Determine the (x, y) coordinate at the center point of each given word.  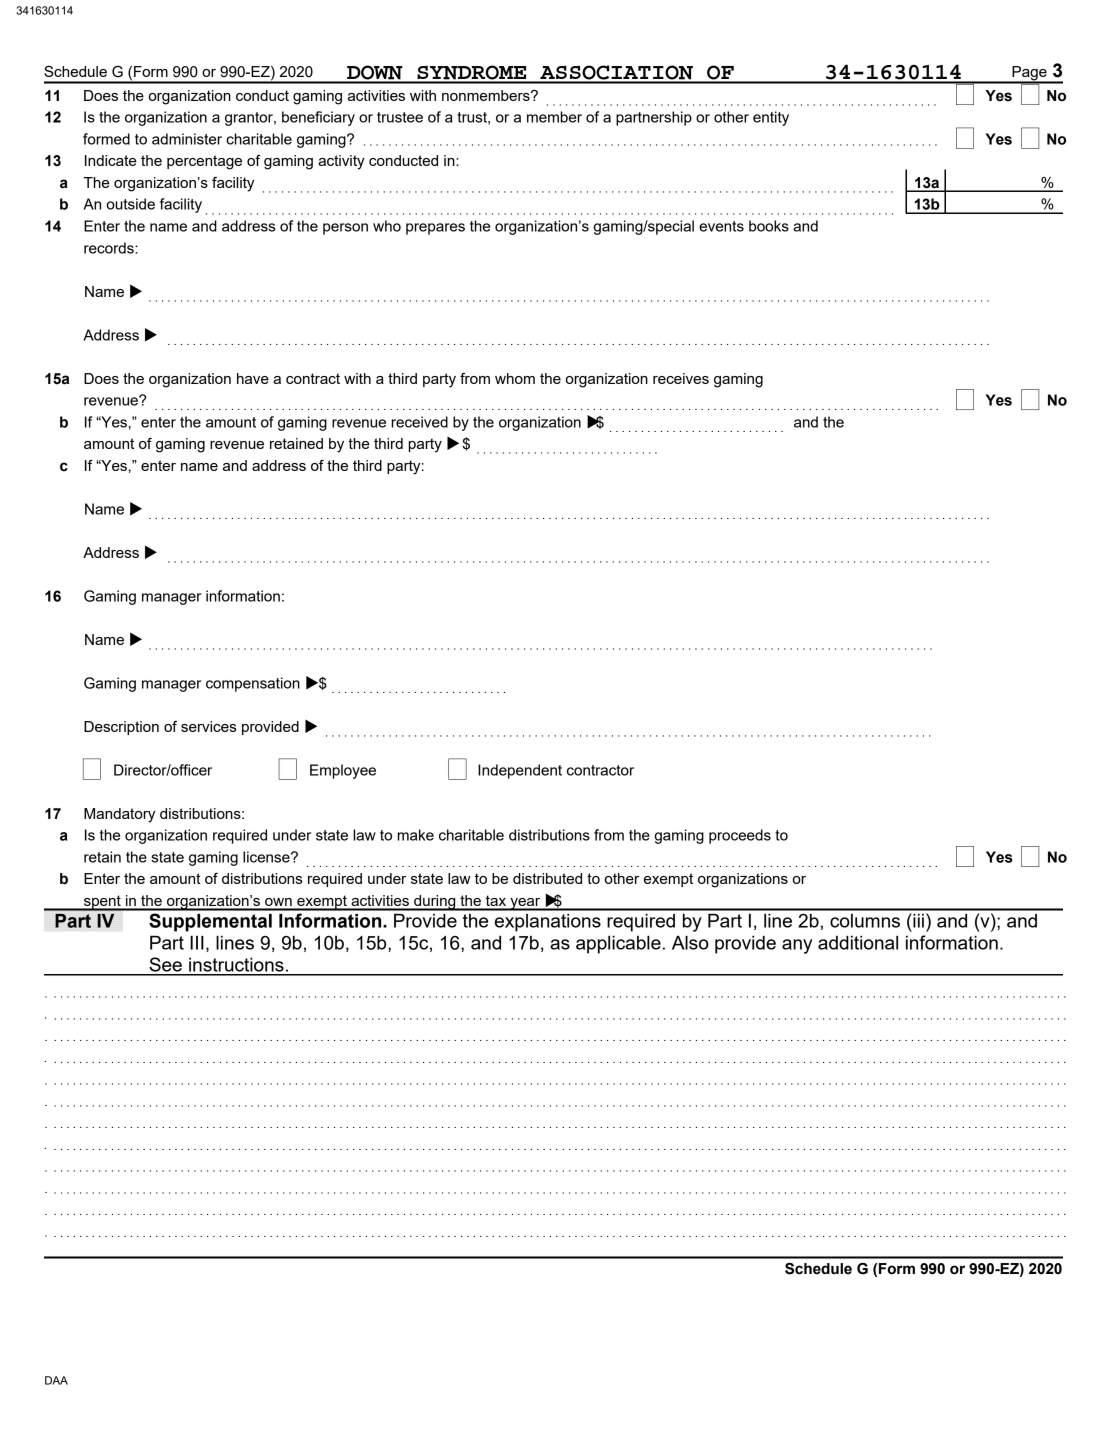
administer (187, 139)
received (419, 422)
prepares (435, 229)
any (797, 946)
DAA (56, 1380)
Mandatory (119, 815)
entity (771, 118)
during (435, 903)
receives (681, 378)
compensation (253, 684)
